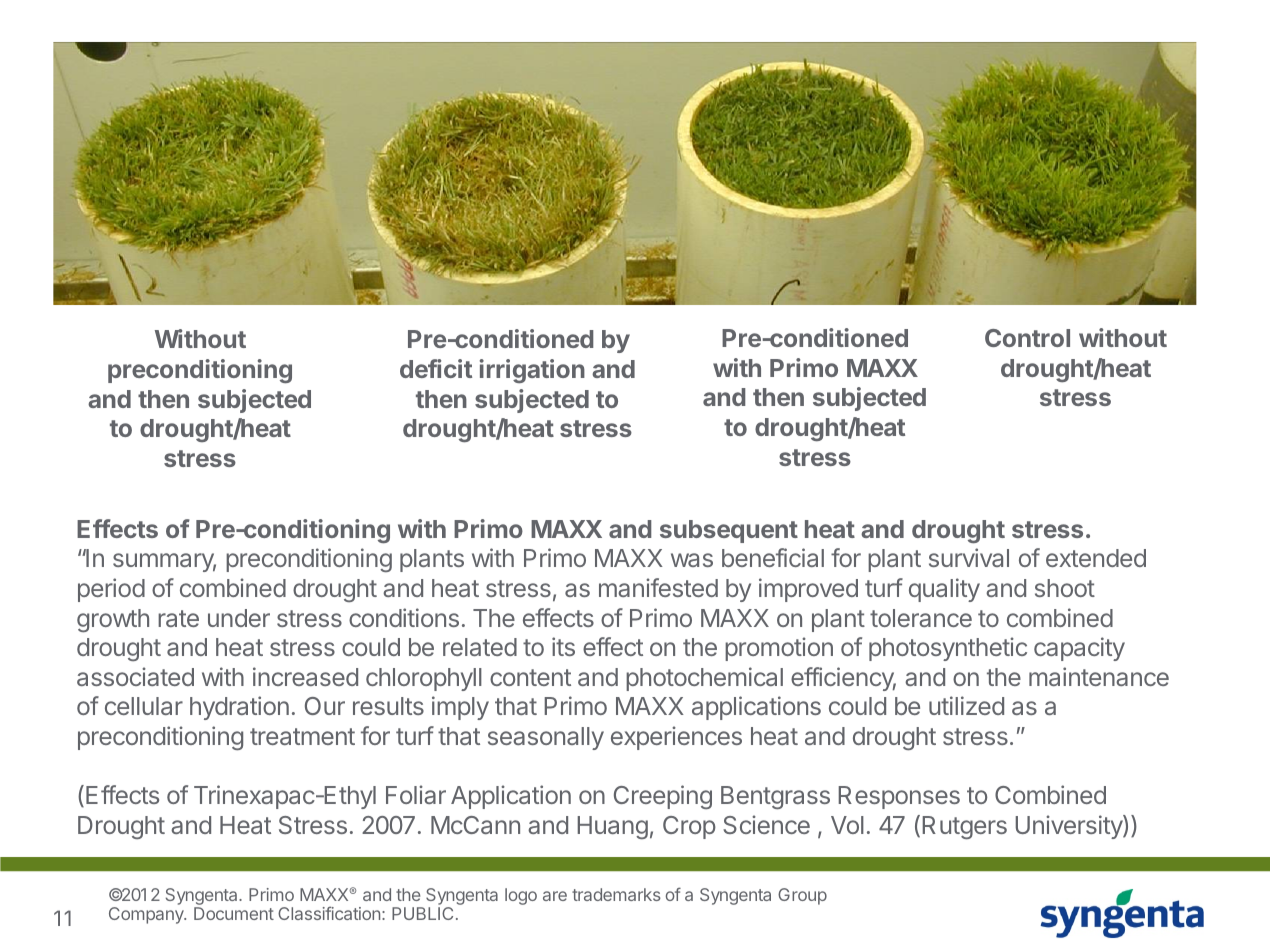 The width and height of the screenshot is (1270, 952). I want to click on Responses, so click(899, 797).
